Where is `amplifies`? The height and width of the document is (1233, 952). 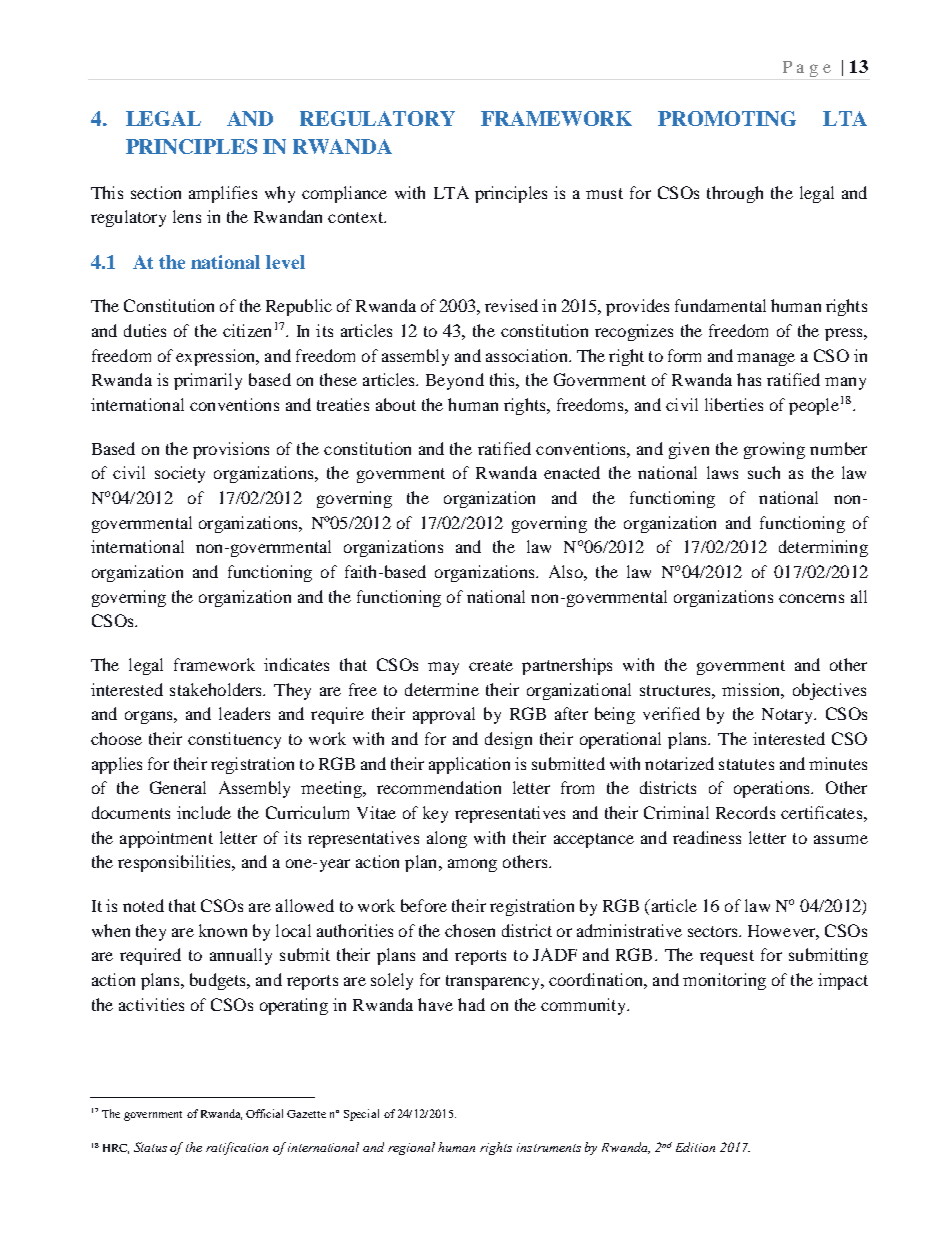
amplifies is located at coordinates (223, 194).
